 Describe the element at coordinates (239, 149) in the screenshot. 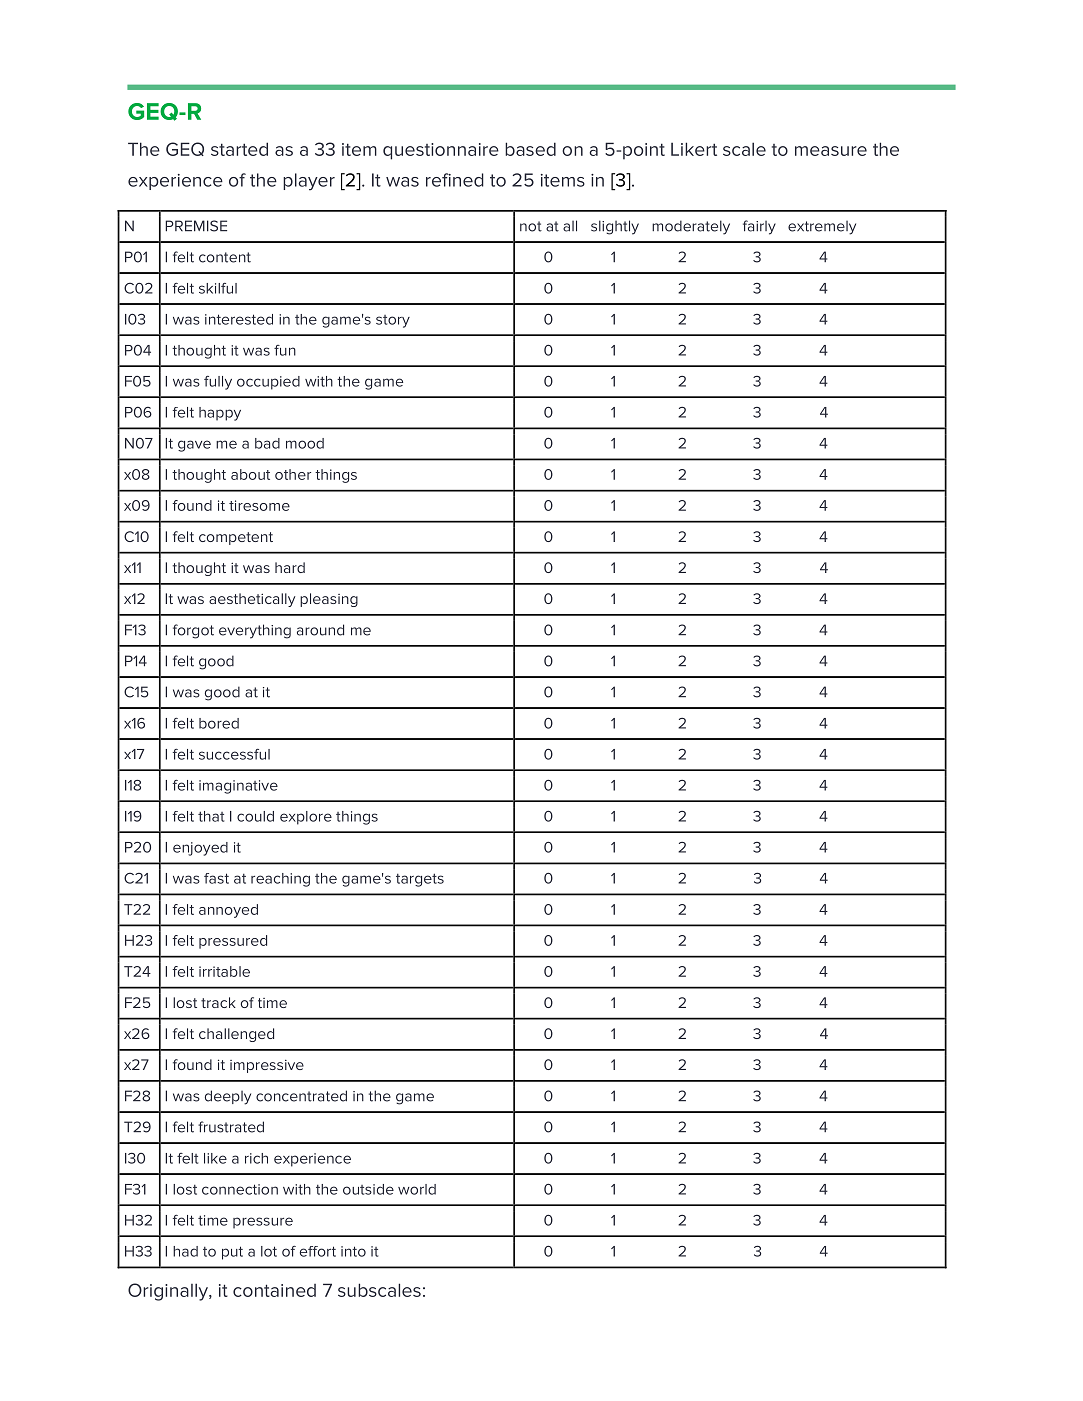

I see `started` at that location.
